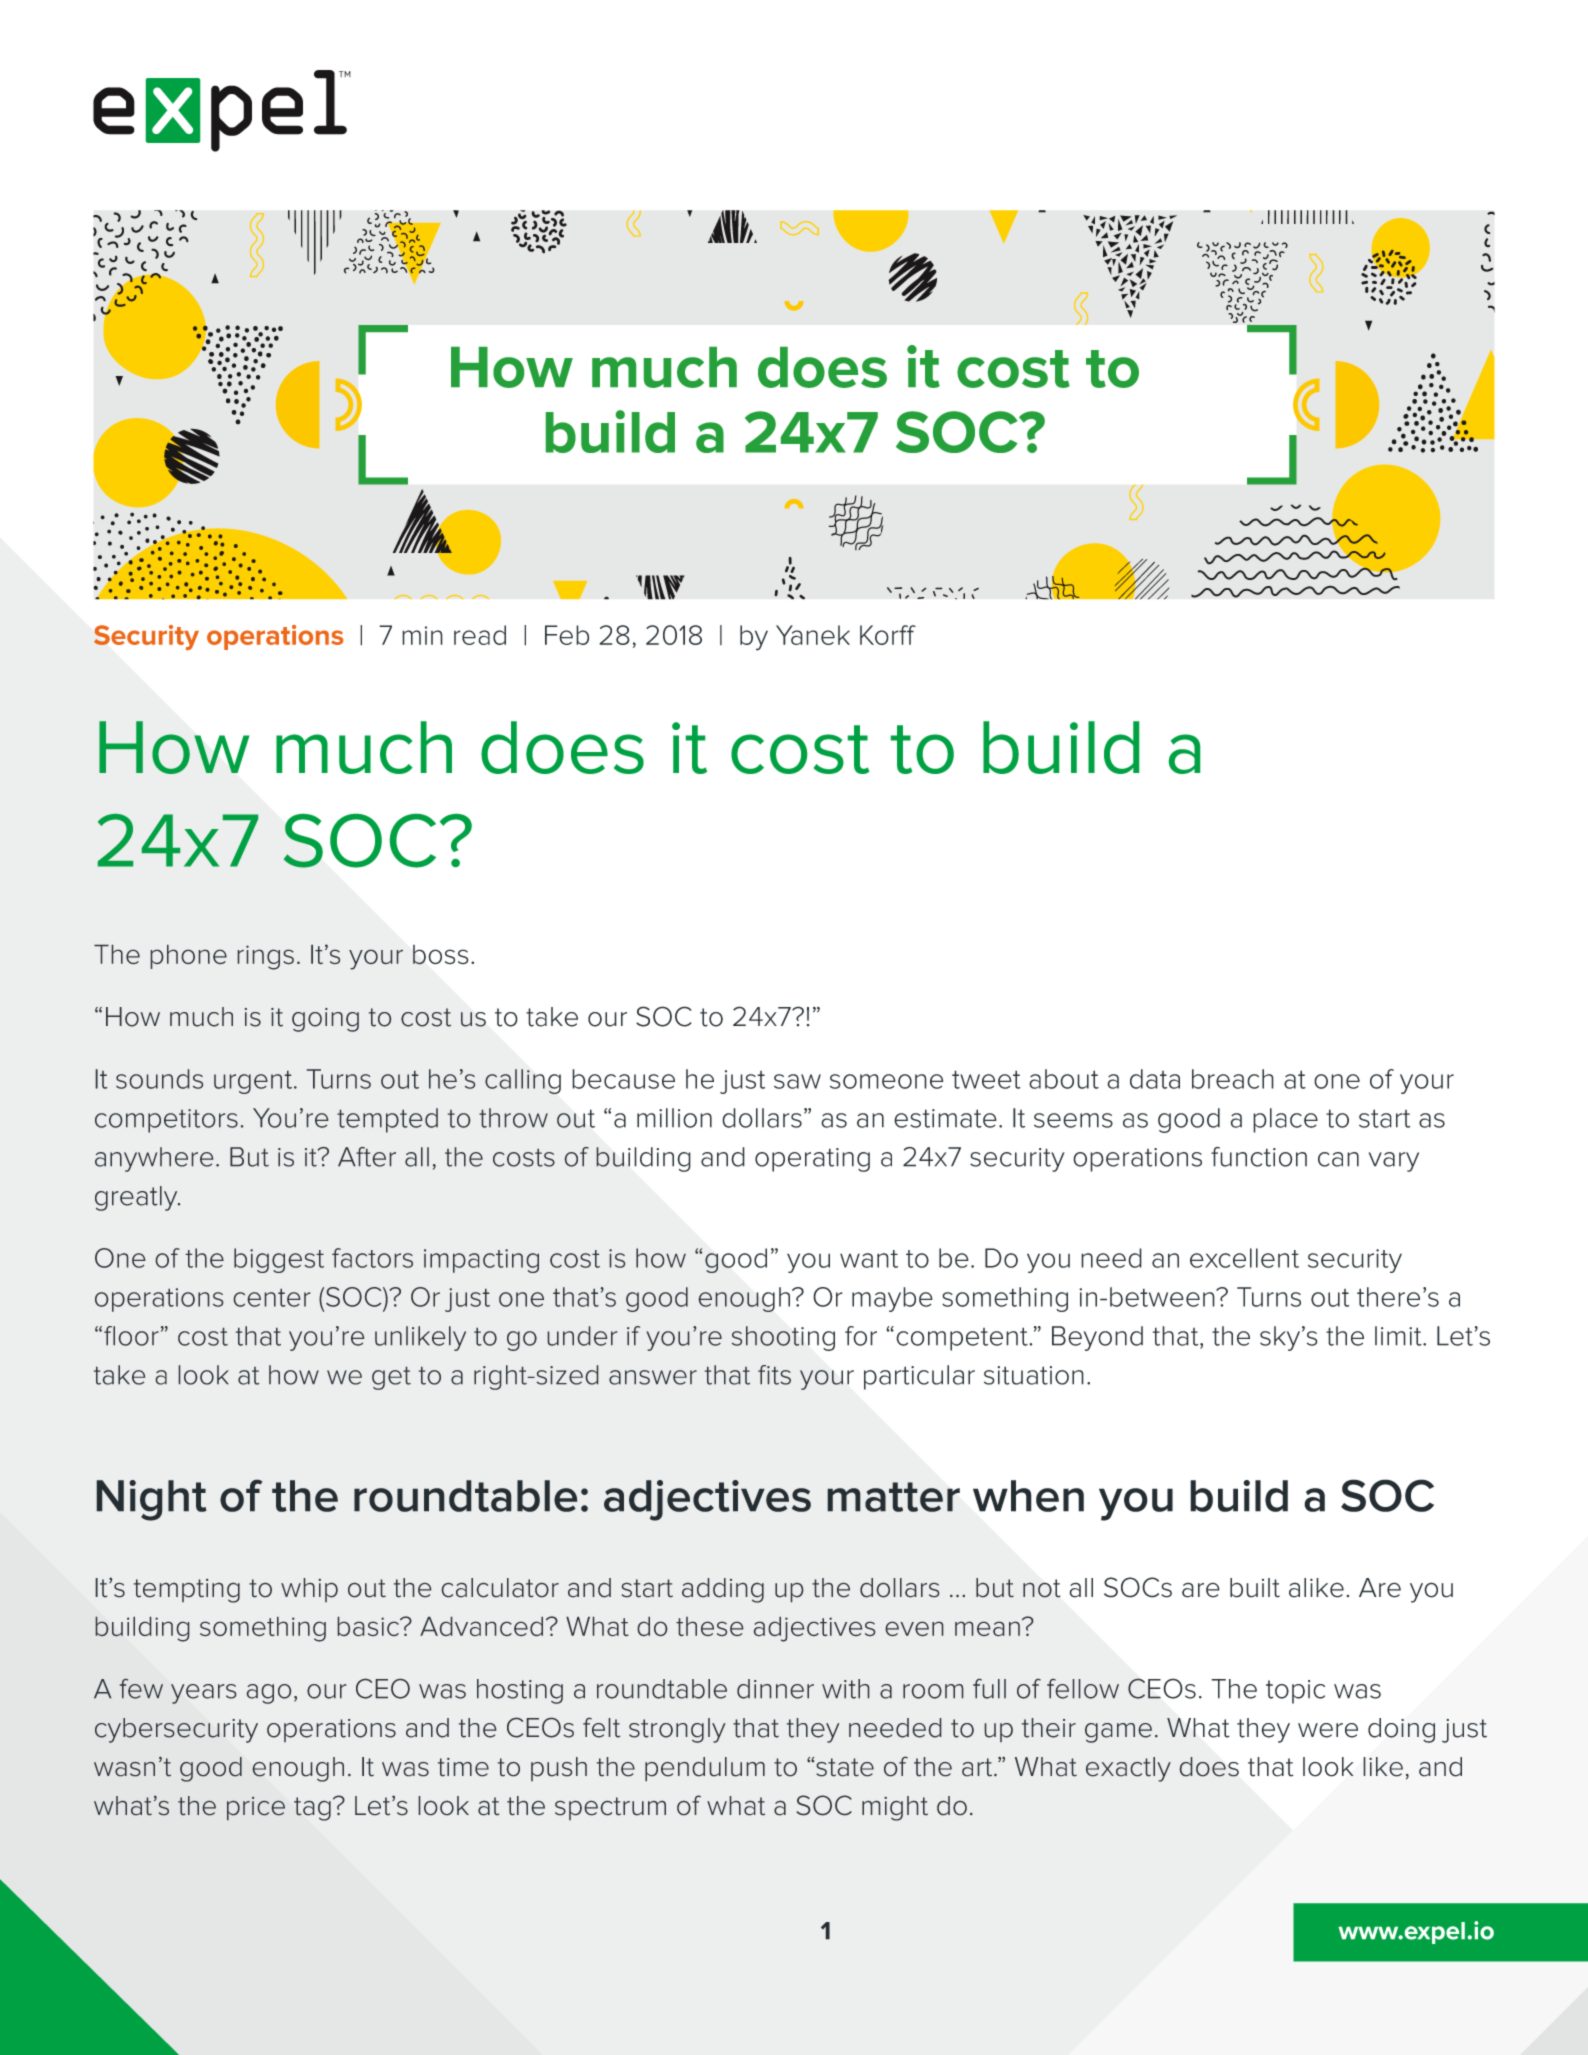  I want to click on place, so click(1285, 1120).
